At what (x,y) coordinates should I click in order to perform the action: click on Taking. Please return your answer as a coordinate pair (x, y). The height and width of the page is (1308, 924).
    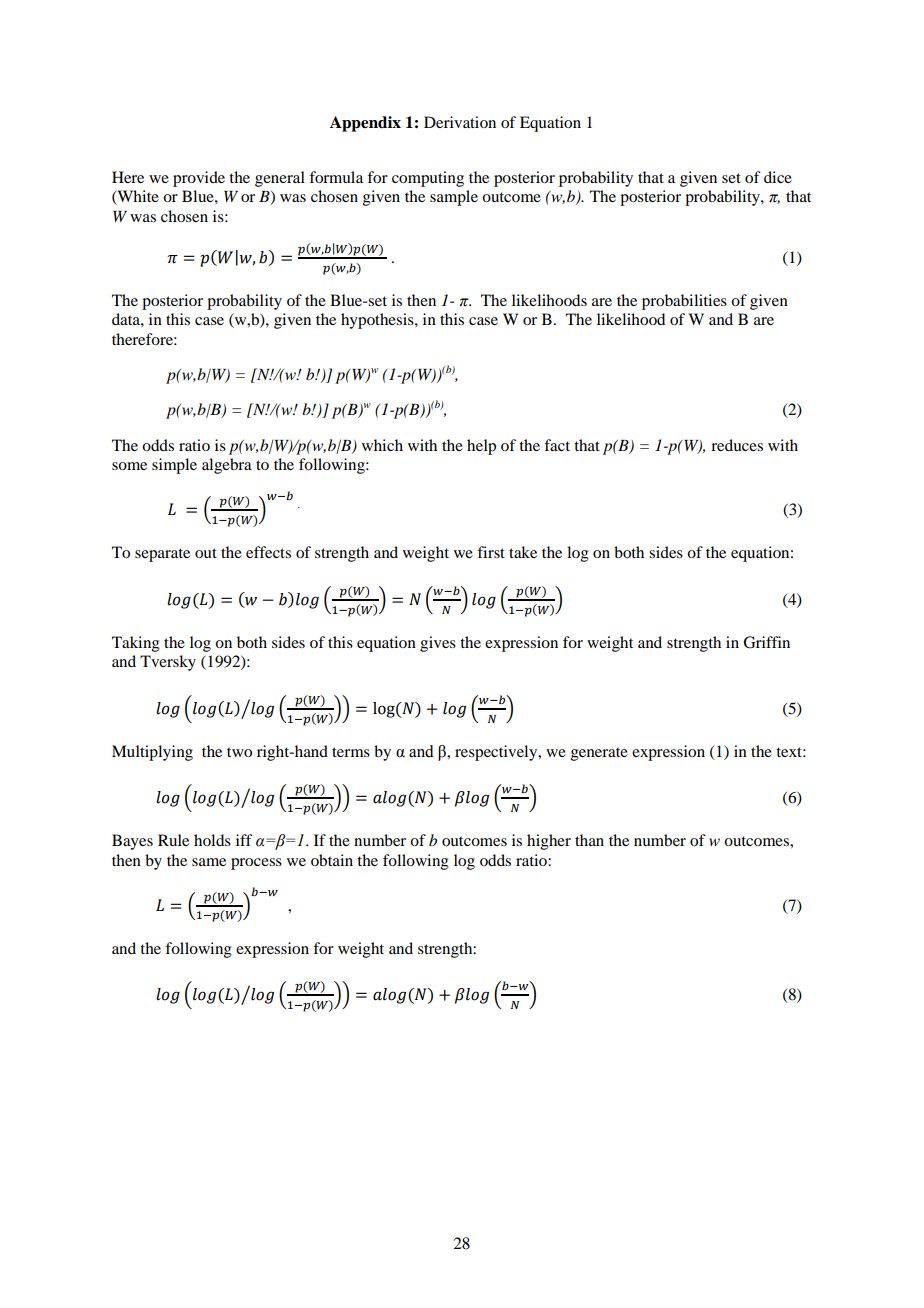
    Looking at the image, I should click on (136, 644).
